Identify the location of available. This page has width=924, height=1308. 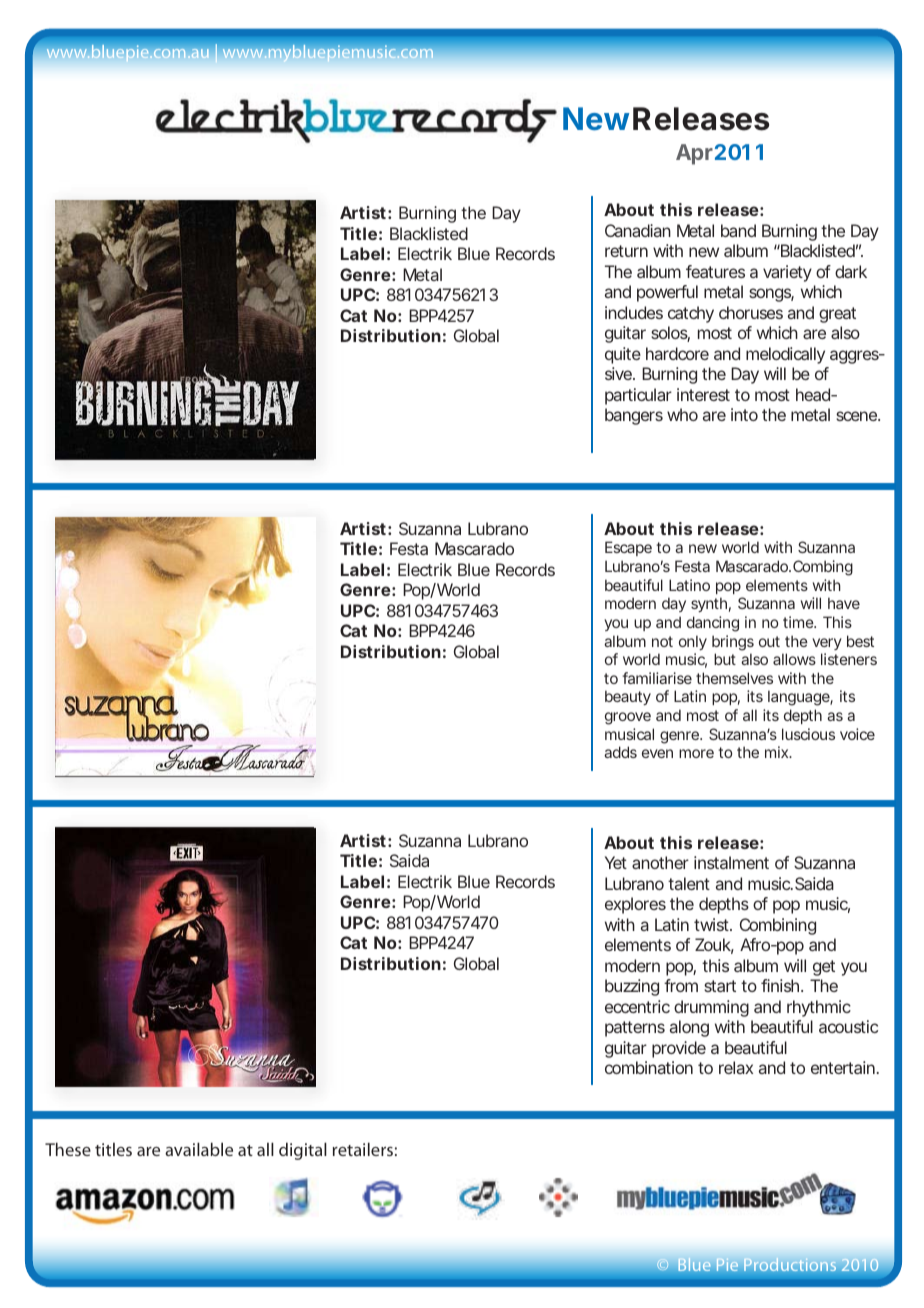
(199, 1149).
